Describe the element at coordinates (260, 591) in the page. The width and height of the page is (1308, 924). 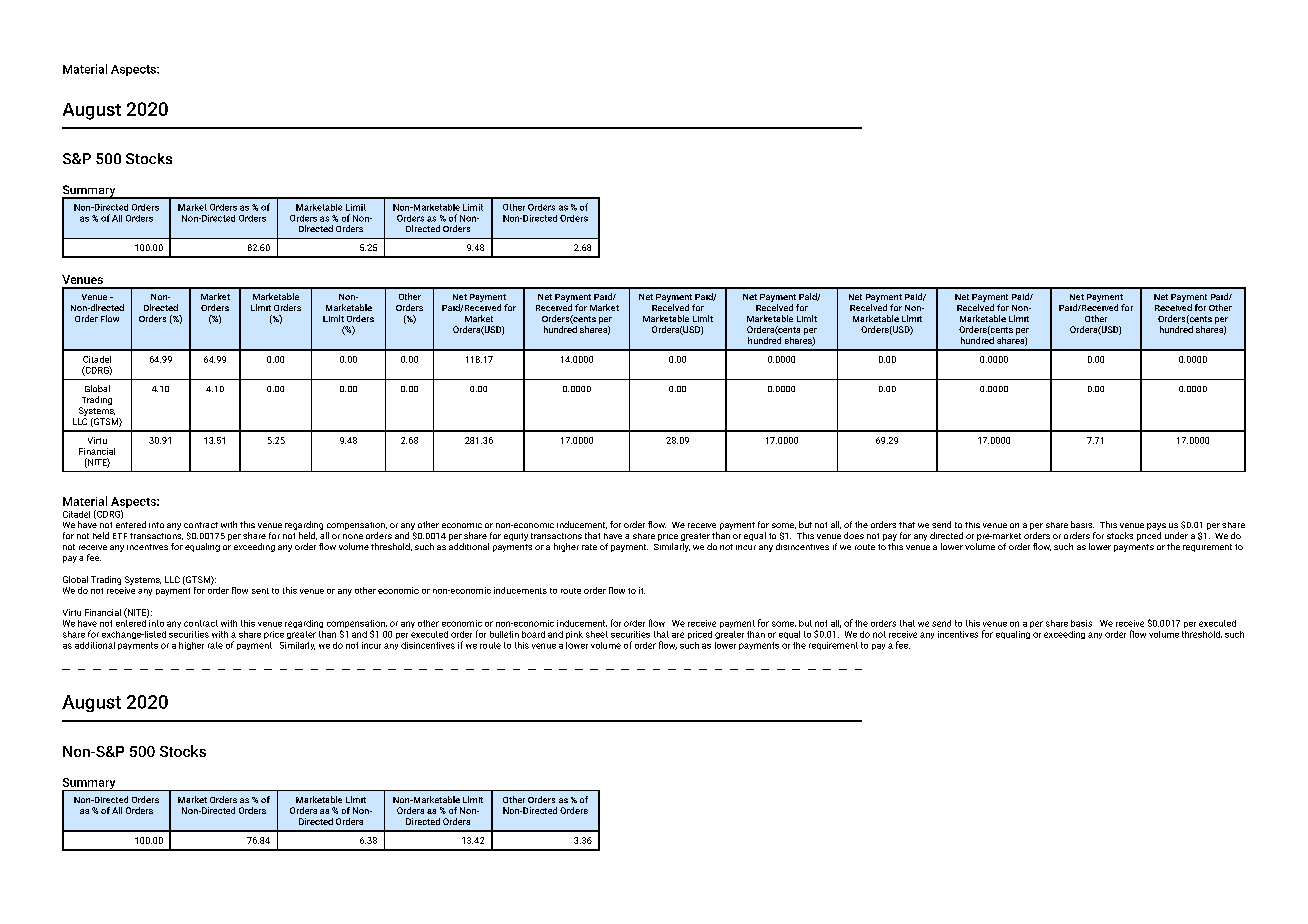
I see `sent` at that location.
